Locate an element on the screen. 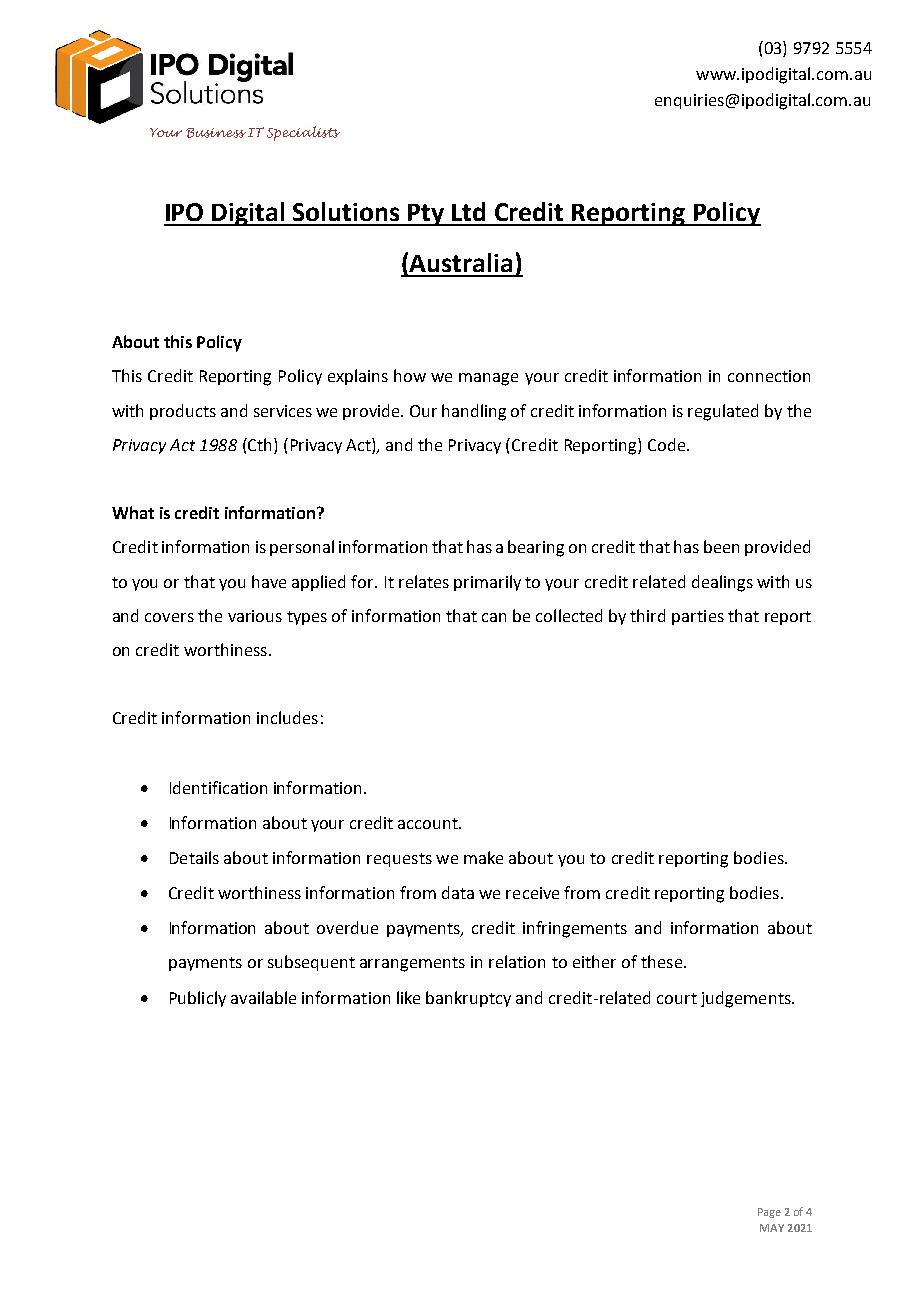  Ltd is located at coordinates (468, 211).
